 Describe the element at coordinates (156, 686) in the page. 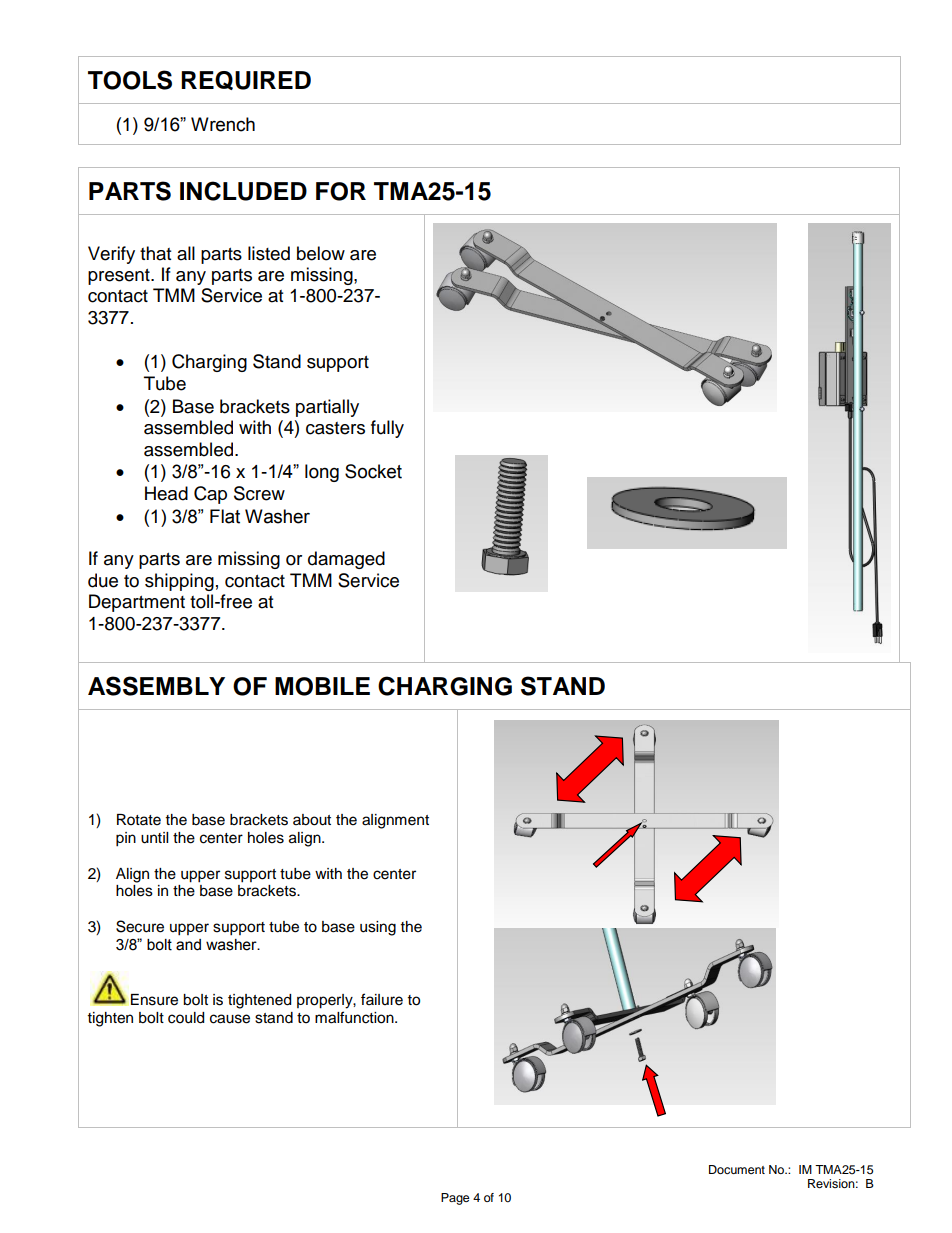

I see `ASSEMBLY` at that location.
